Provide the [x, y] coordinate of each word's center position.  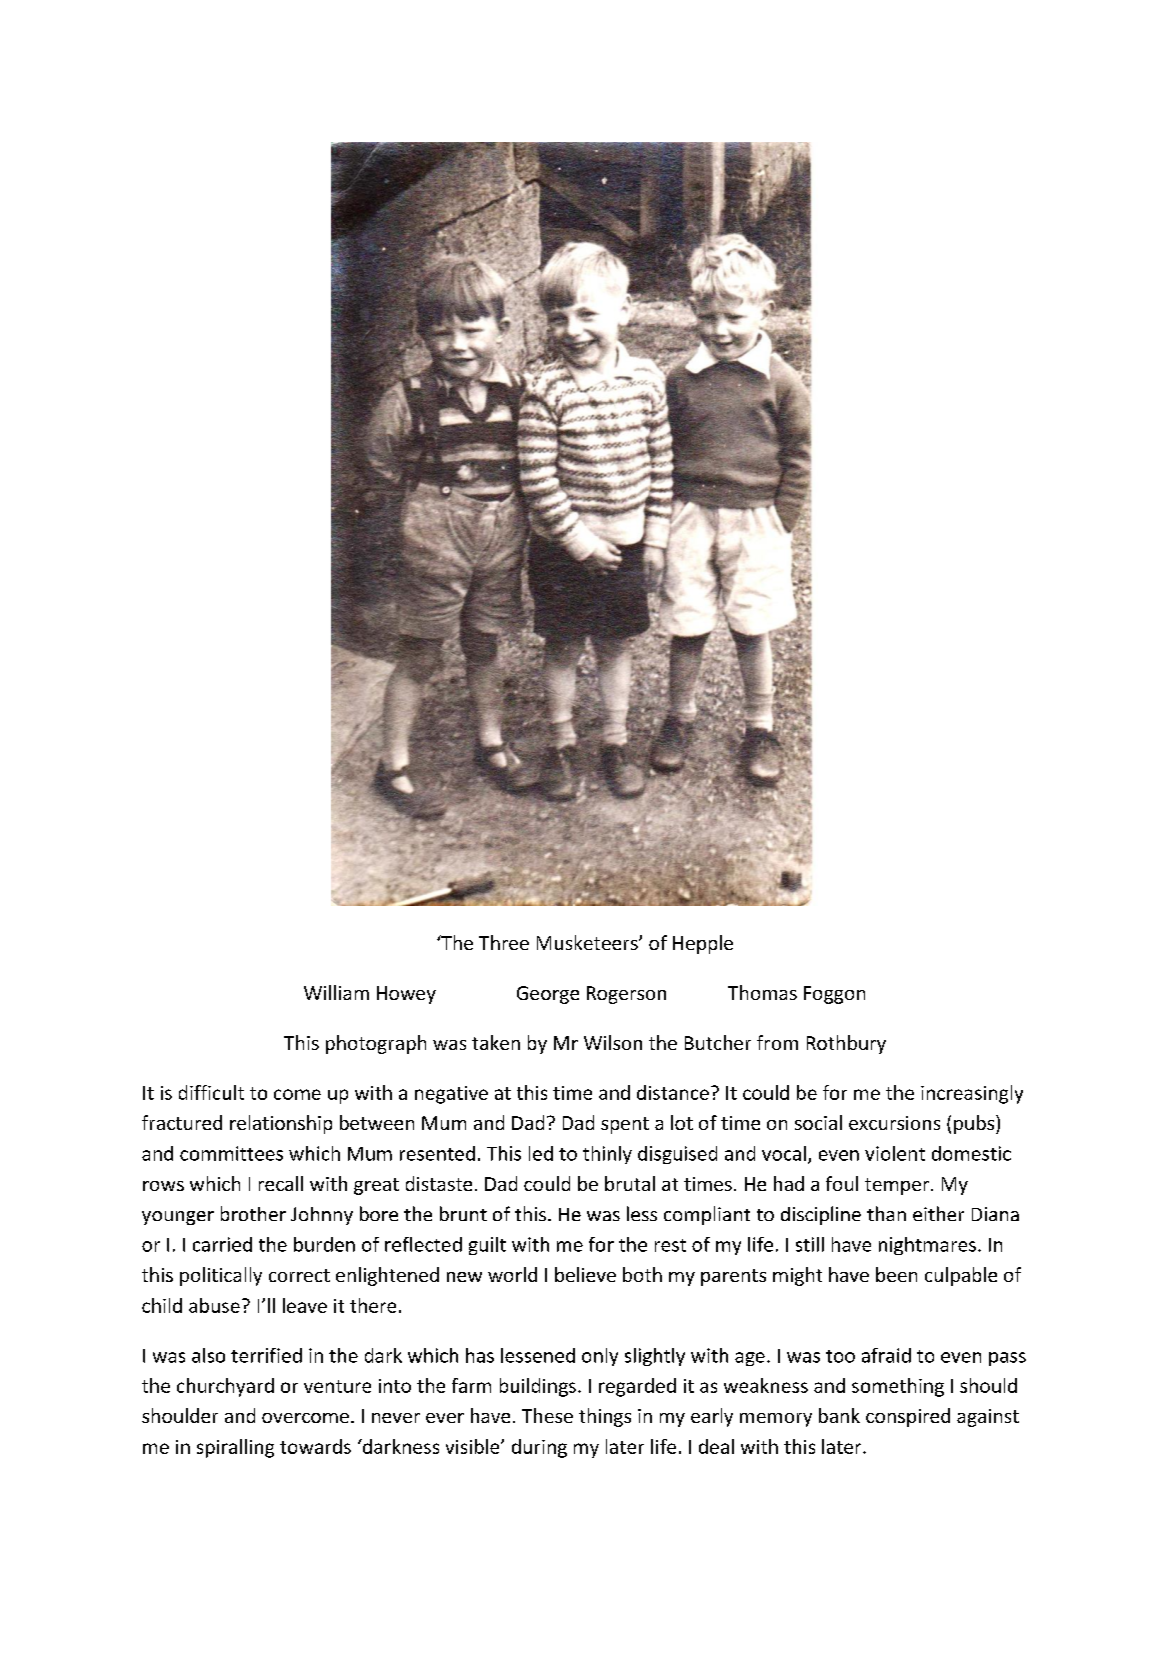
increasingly [972, 1094]
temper [898, 1186]
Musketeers [588, 942]
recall [281, 1183]
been [896, 1274]
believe [585, 1274]
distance [673, 1092]
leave [305, 1305]
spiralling [235, 1448]
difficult [211, 1092]
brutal [630, 1183]
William [336, 992]
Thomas [762, 992]
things [605, 1417]
